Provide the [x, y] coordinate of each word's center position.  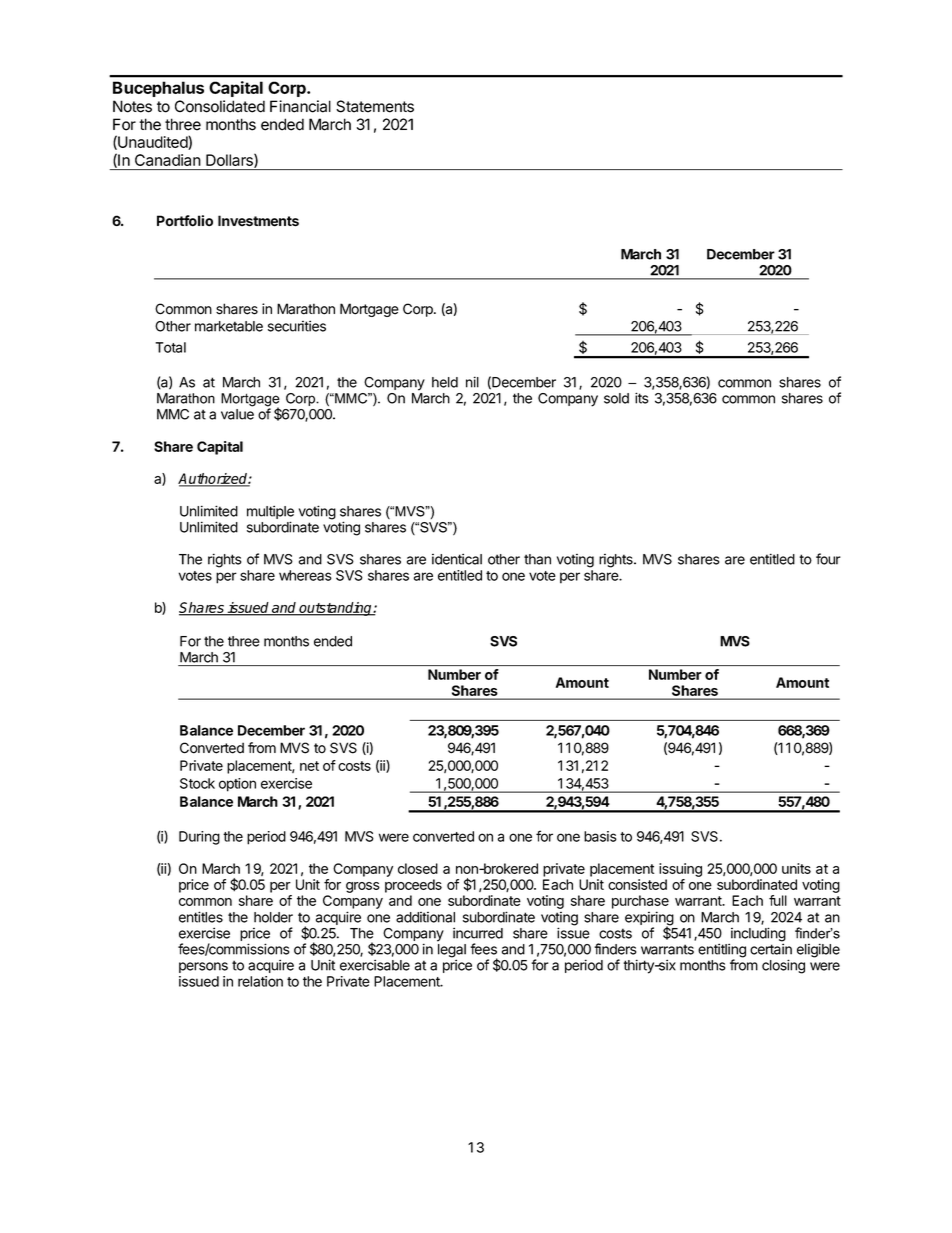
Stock [197, 783]
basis [600, 836]
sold [616, 398]
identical [457, 559]
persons [203, 967]
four [828, 559]
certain [771, 949]
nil [472, 382]
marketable [229, 326]
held [445, 382]
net [309, 766]
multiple [270, 513]
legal [452, 952]
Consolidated [220, 106]
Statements [375, 106]
